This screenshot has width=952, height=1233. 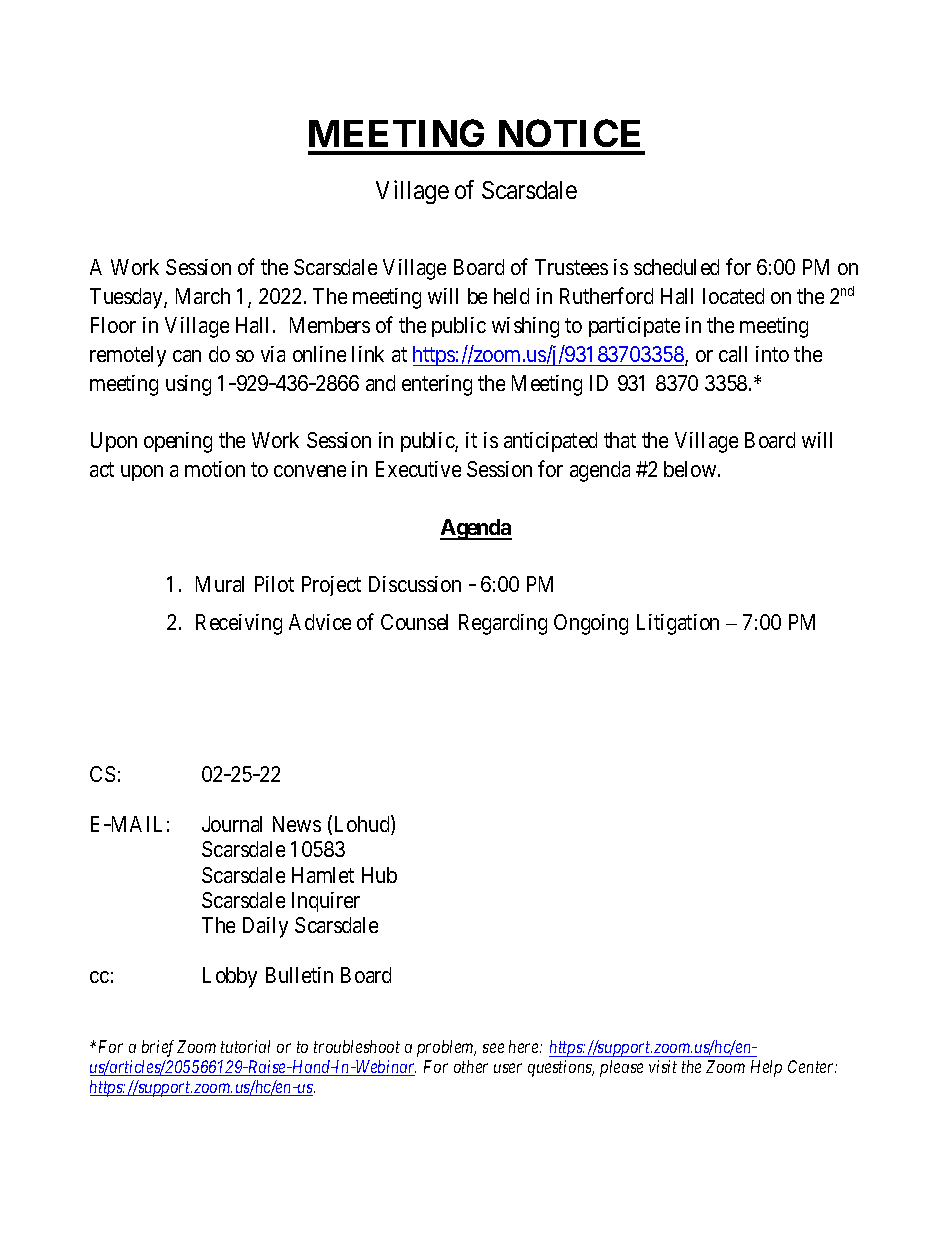 What do you see at coordinates (158, 1048) in the screenshot?
I see `brief` at bounding box center [158, 1048].
